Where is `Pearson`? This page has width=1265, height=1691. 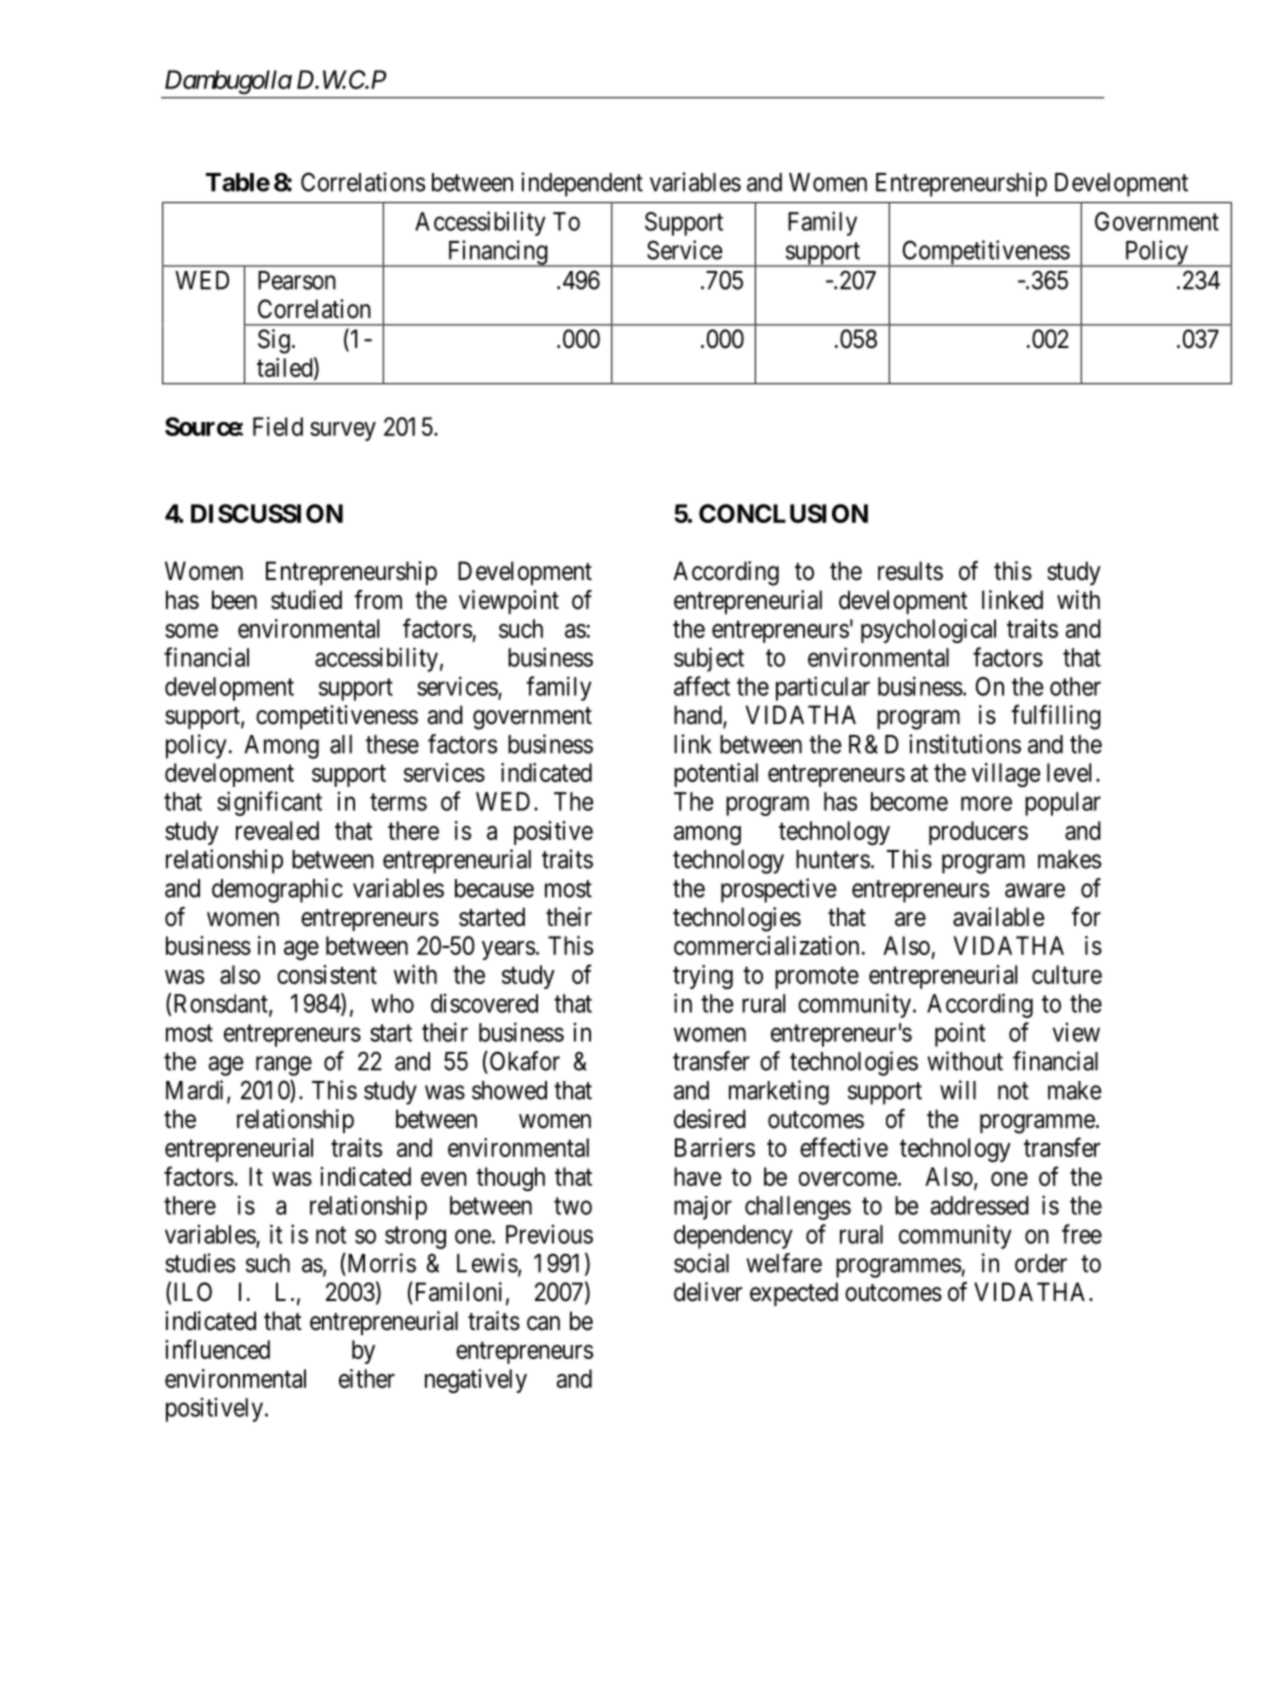
Pearson is located at coordinates (297, 280).
